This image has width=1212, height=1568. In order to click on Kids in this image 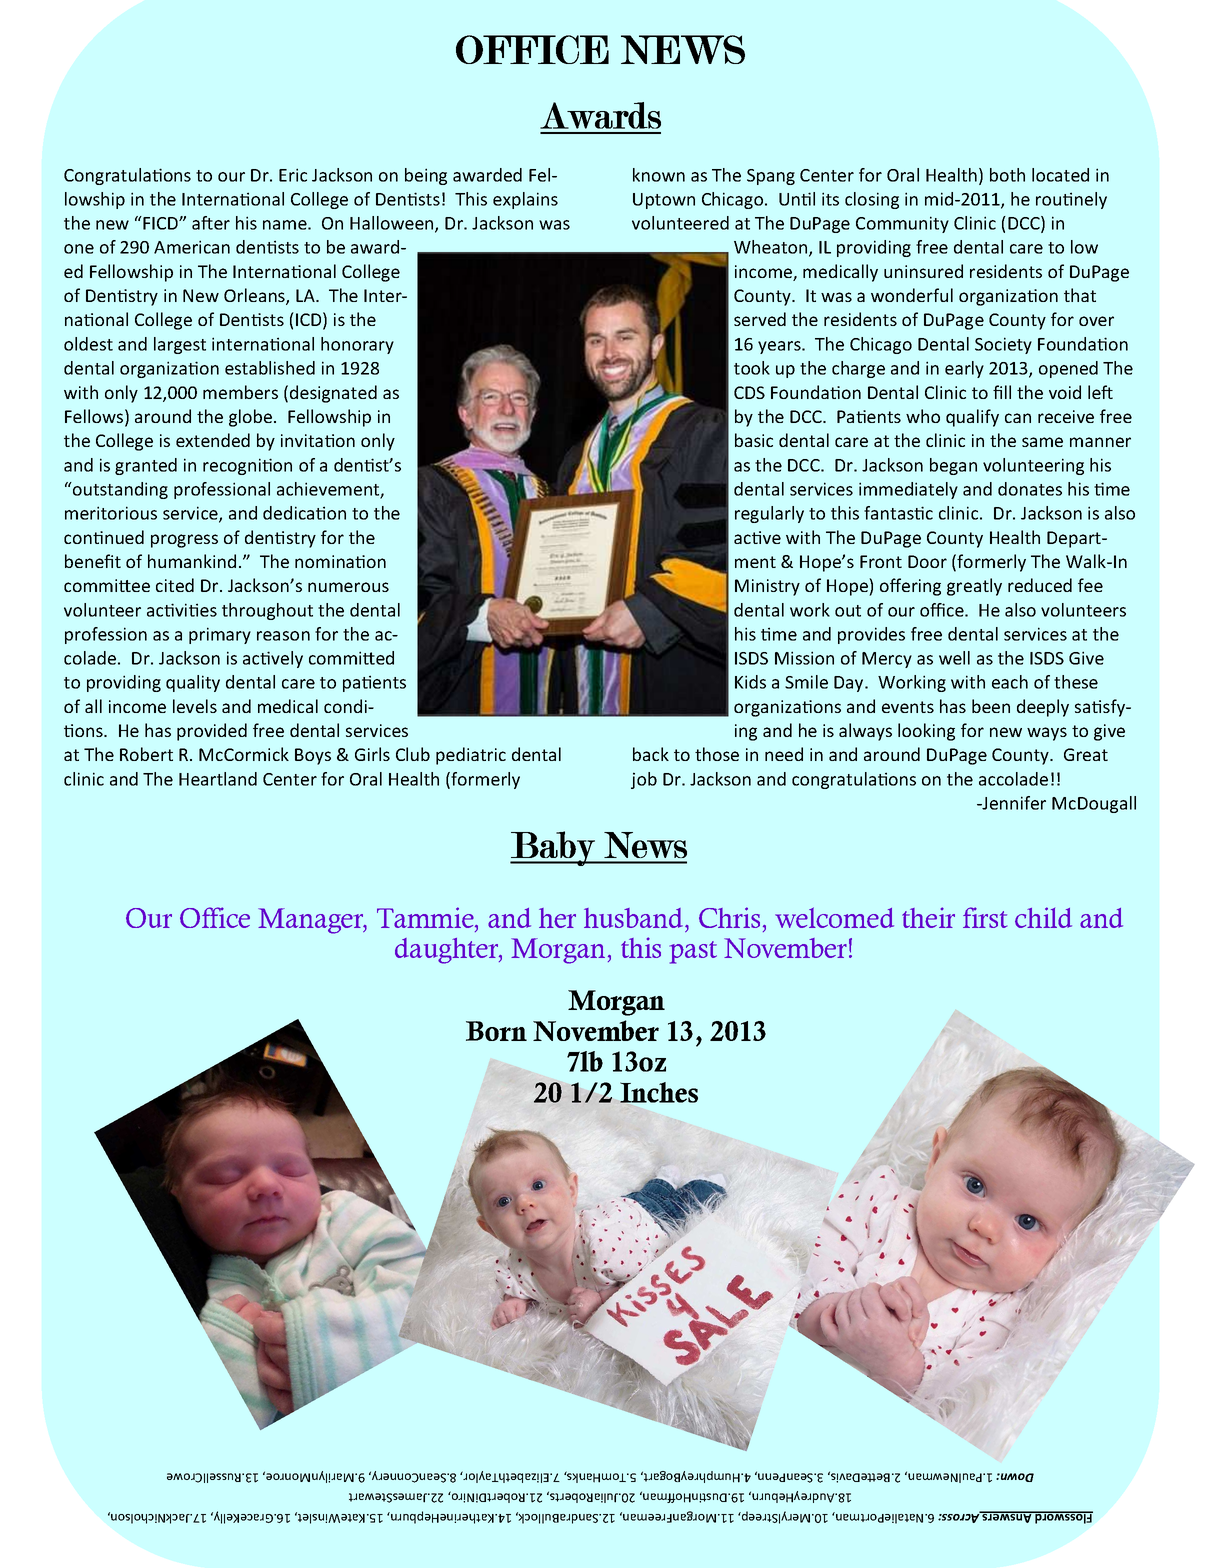, I will do `click(750, 682)`.
